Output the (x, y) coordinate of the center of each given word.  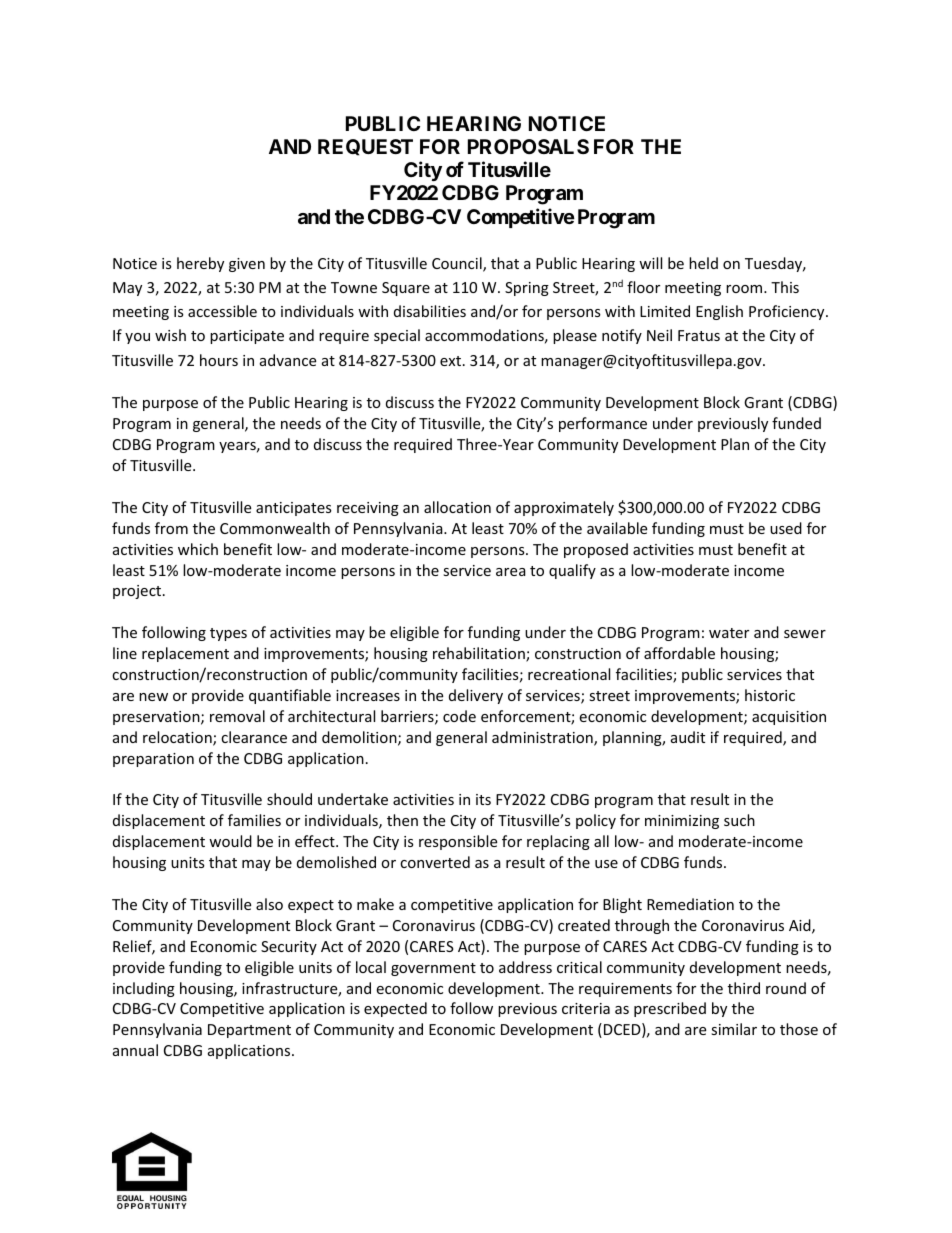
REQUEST (365, 147)
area (511, 572)
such (739, 820)
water (729, 633)
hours (219, 360)
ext (452, 361)
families (254, 820)
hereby (200, 264)
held (703, 263)
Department (249, 1031)
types (228, 634)
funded (796, 423)
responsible (458, 842)
